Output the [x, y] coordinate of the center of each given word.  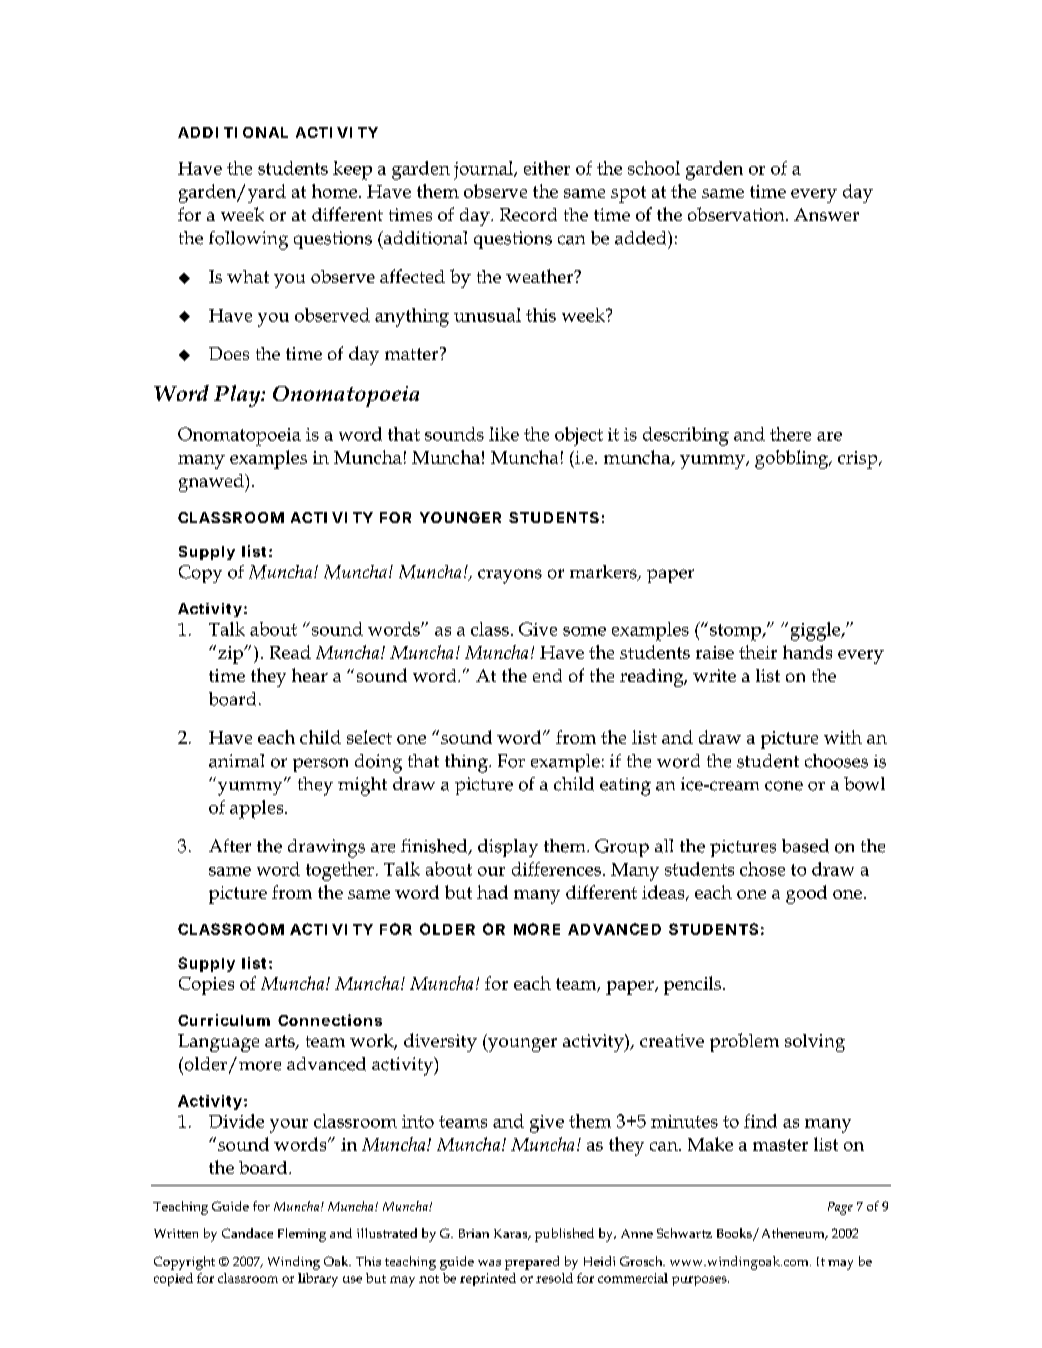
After [230, 846]
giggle [817, 631]
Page [840, 1208]
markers [604, 573]
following [248, 240]
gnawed [212, 483]
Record [528, 214]
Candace [247, 1233]
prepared [532, 1263]
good [806, 894]
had [492, 892]
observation [737, 214]
